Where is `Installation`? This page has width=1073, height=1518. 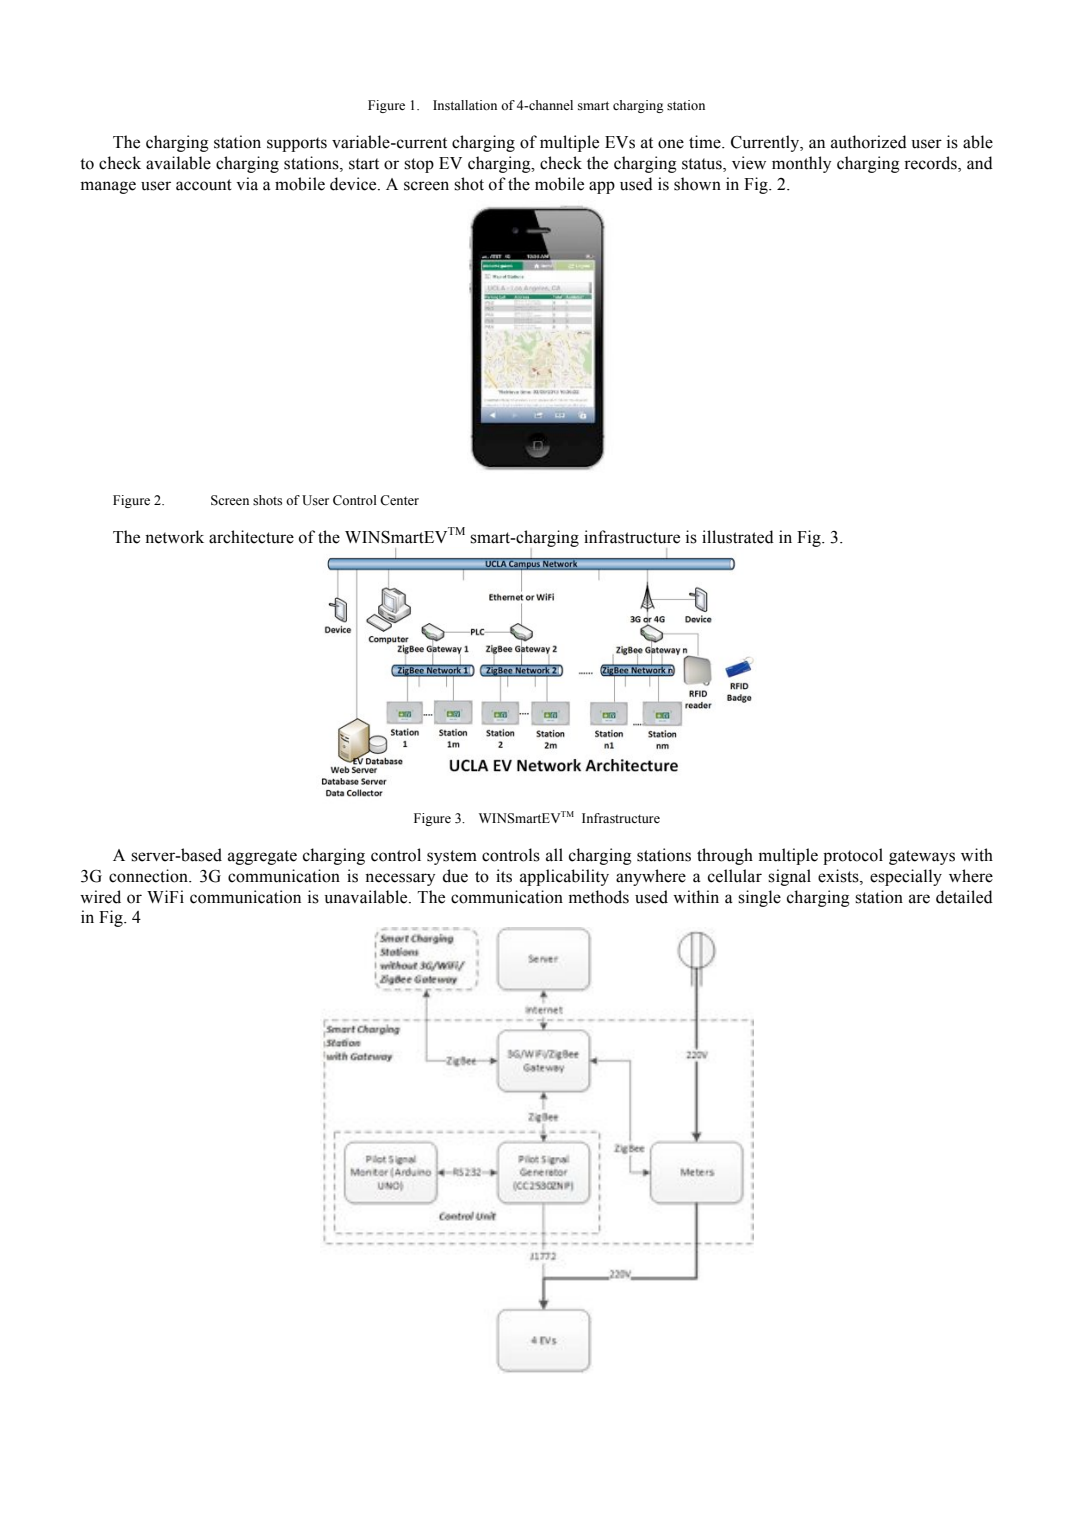
Installation is located at coordinates (465, 105).
